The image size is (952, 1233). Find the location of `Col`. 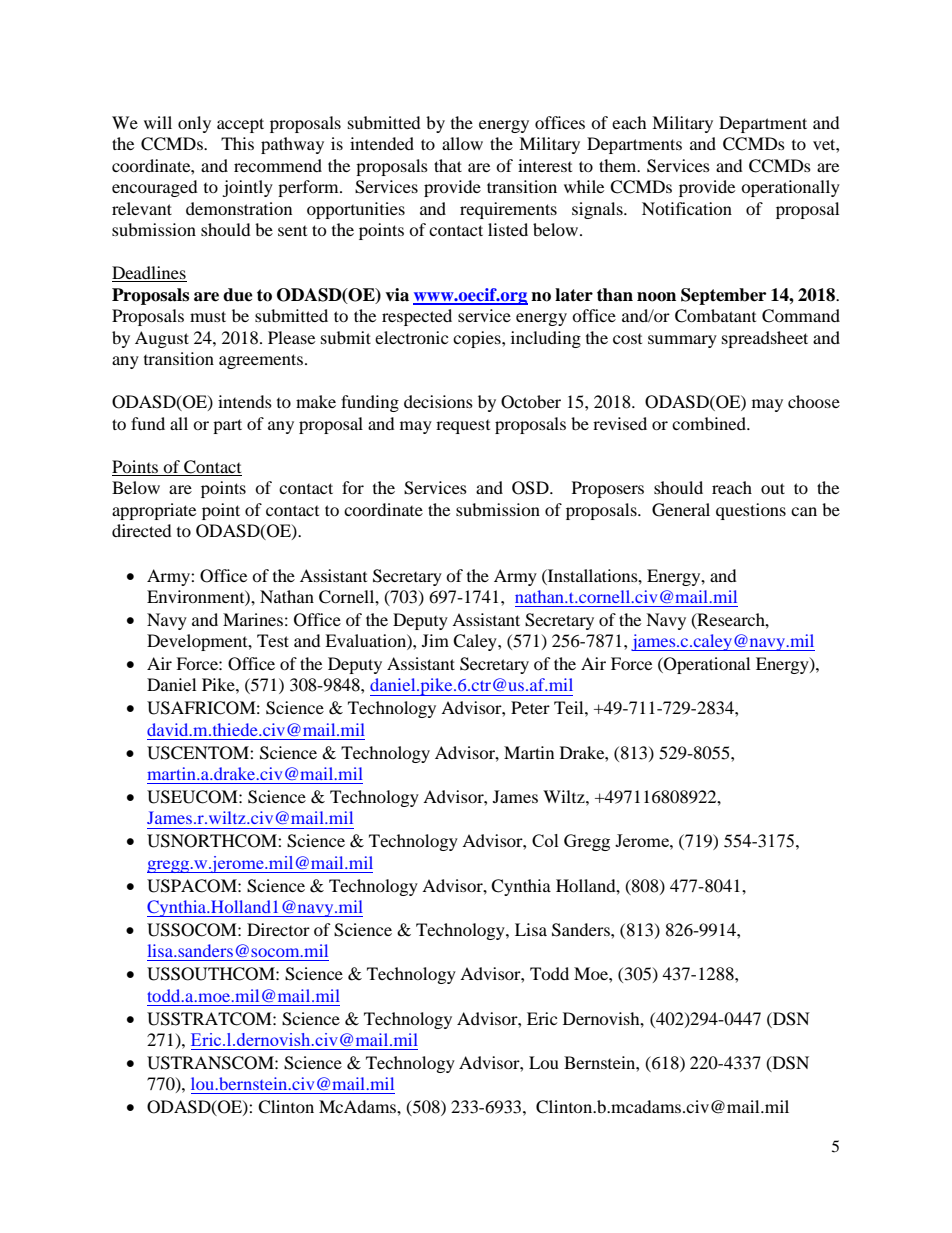

Col is located at coordinates (545, 840).
